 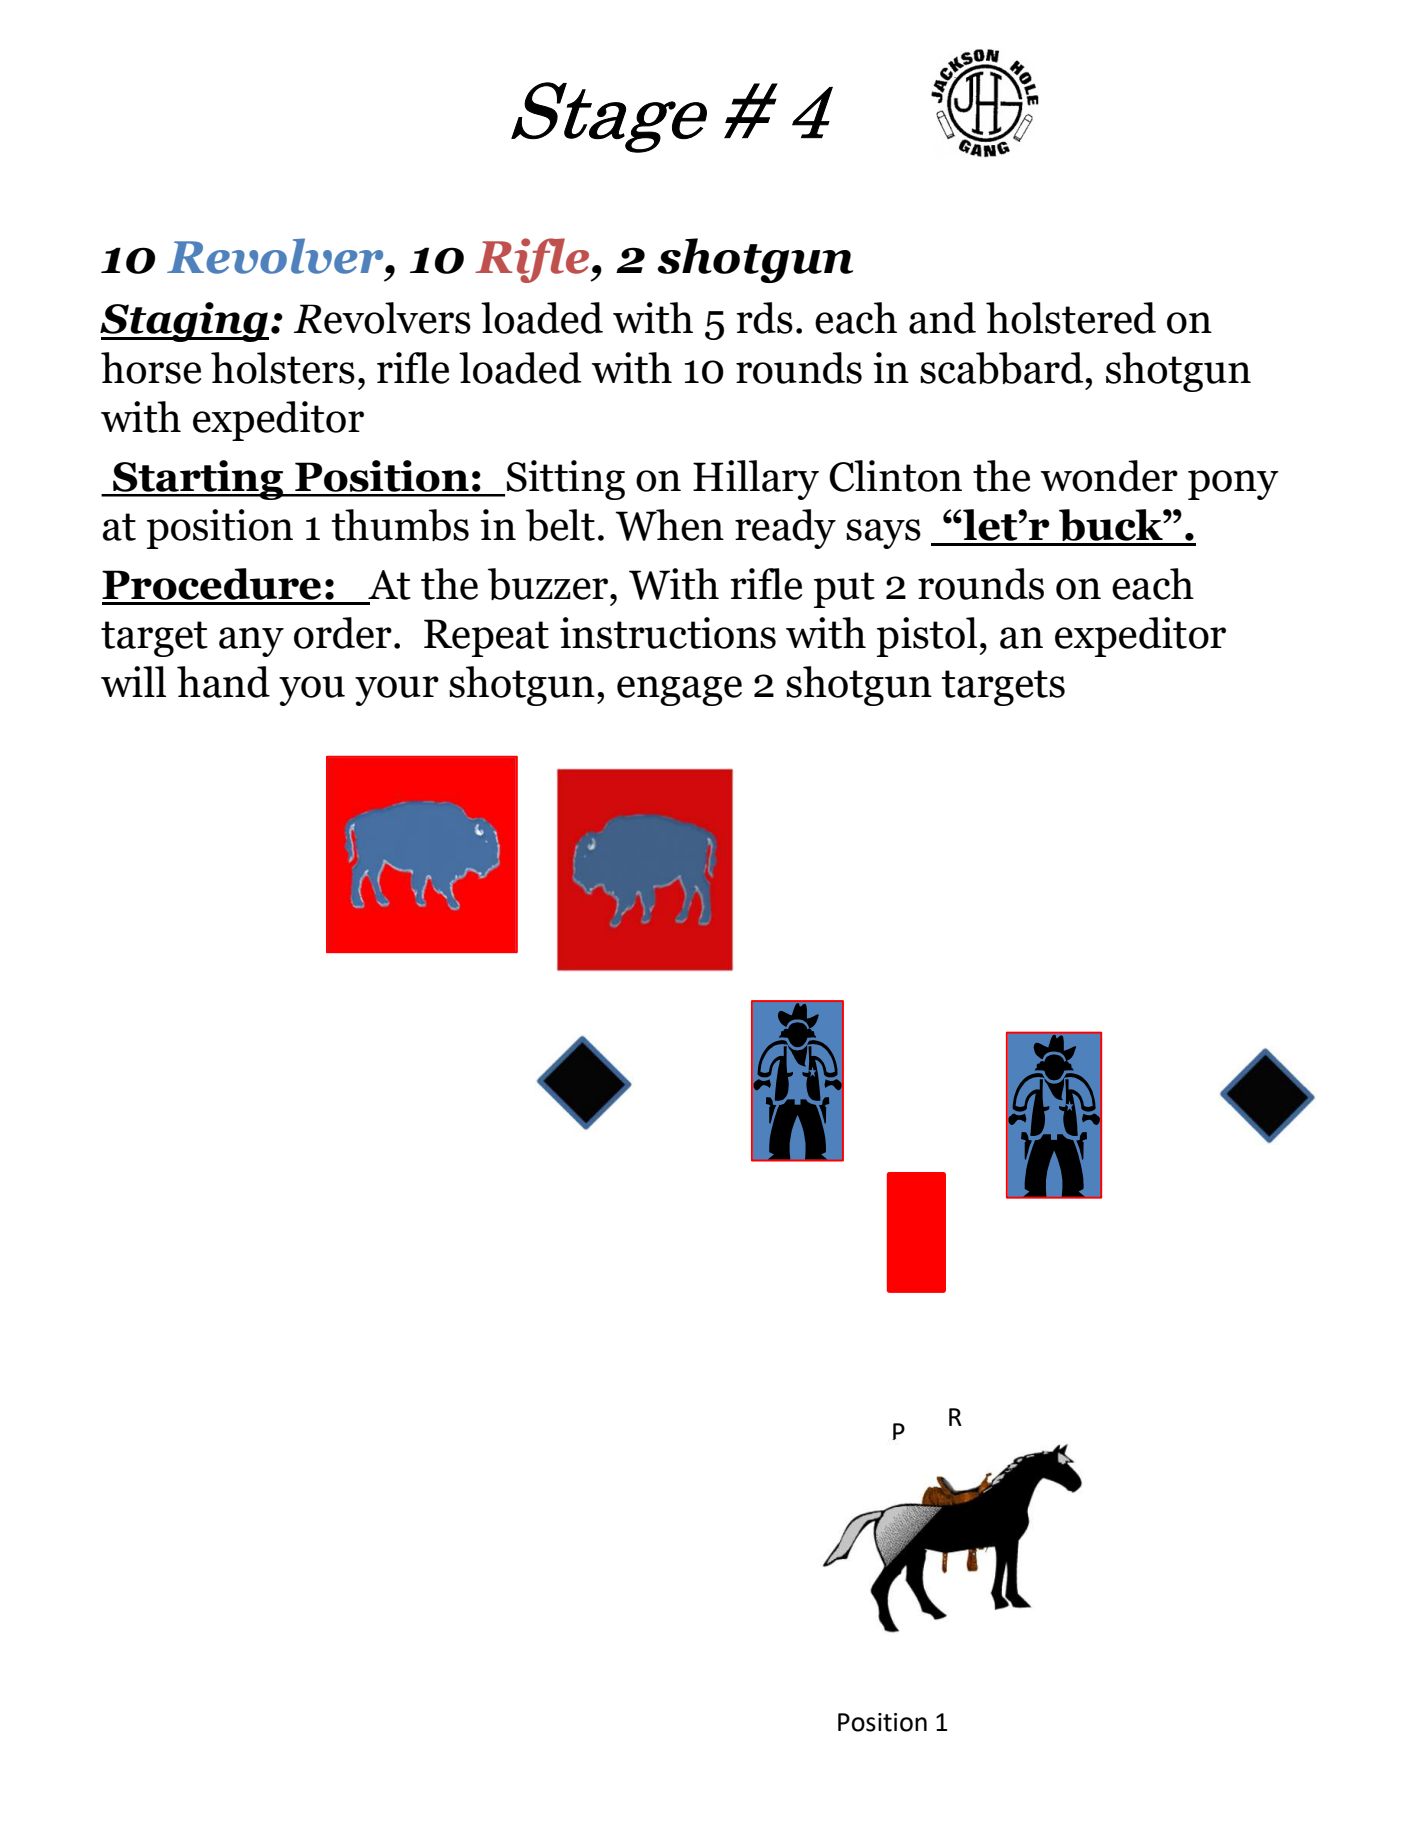 What do you see at coordinates (184, 322) in the page?
I see `Staging` at bounding box center [184, 322].
